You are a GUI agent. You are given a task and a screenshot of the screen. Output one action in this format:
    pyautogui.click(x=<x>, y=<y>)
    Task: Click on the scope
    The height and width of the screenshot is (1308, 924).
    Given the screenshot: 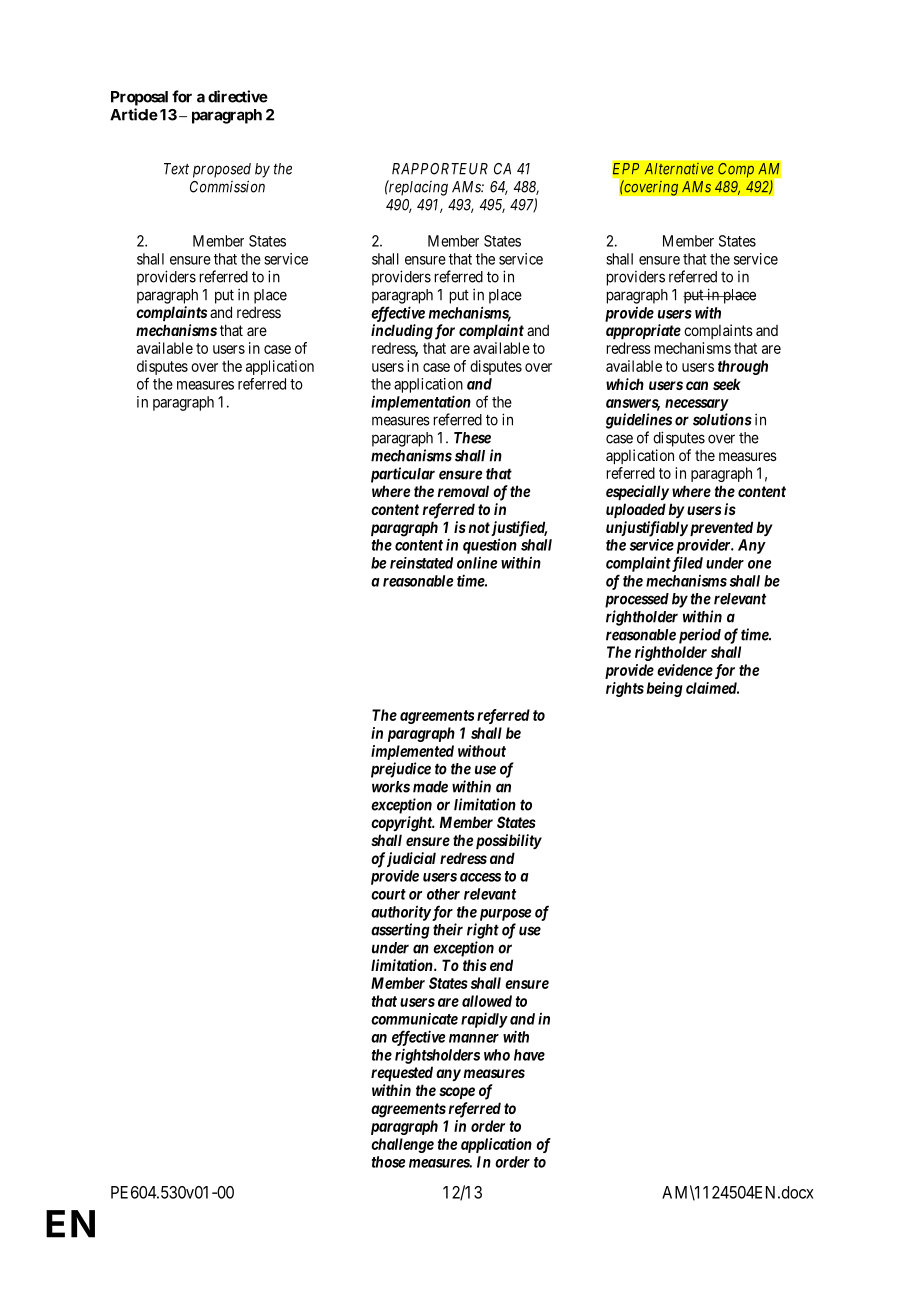 What is the action you would take?
    pyautogui.click(x=457, y=1093)
